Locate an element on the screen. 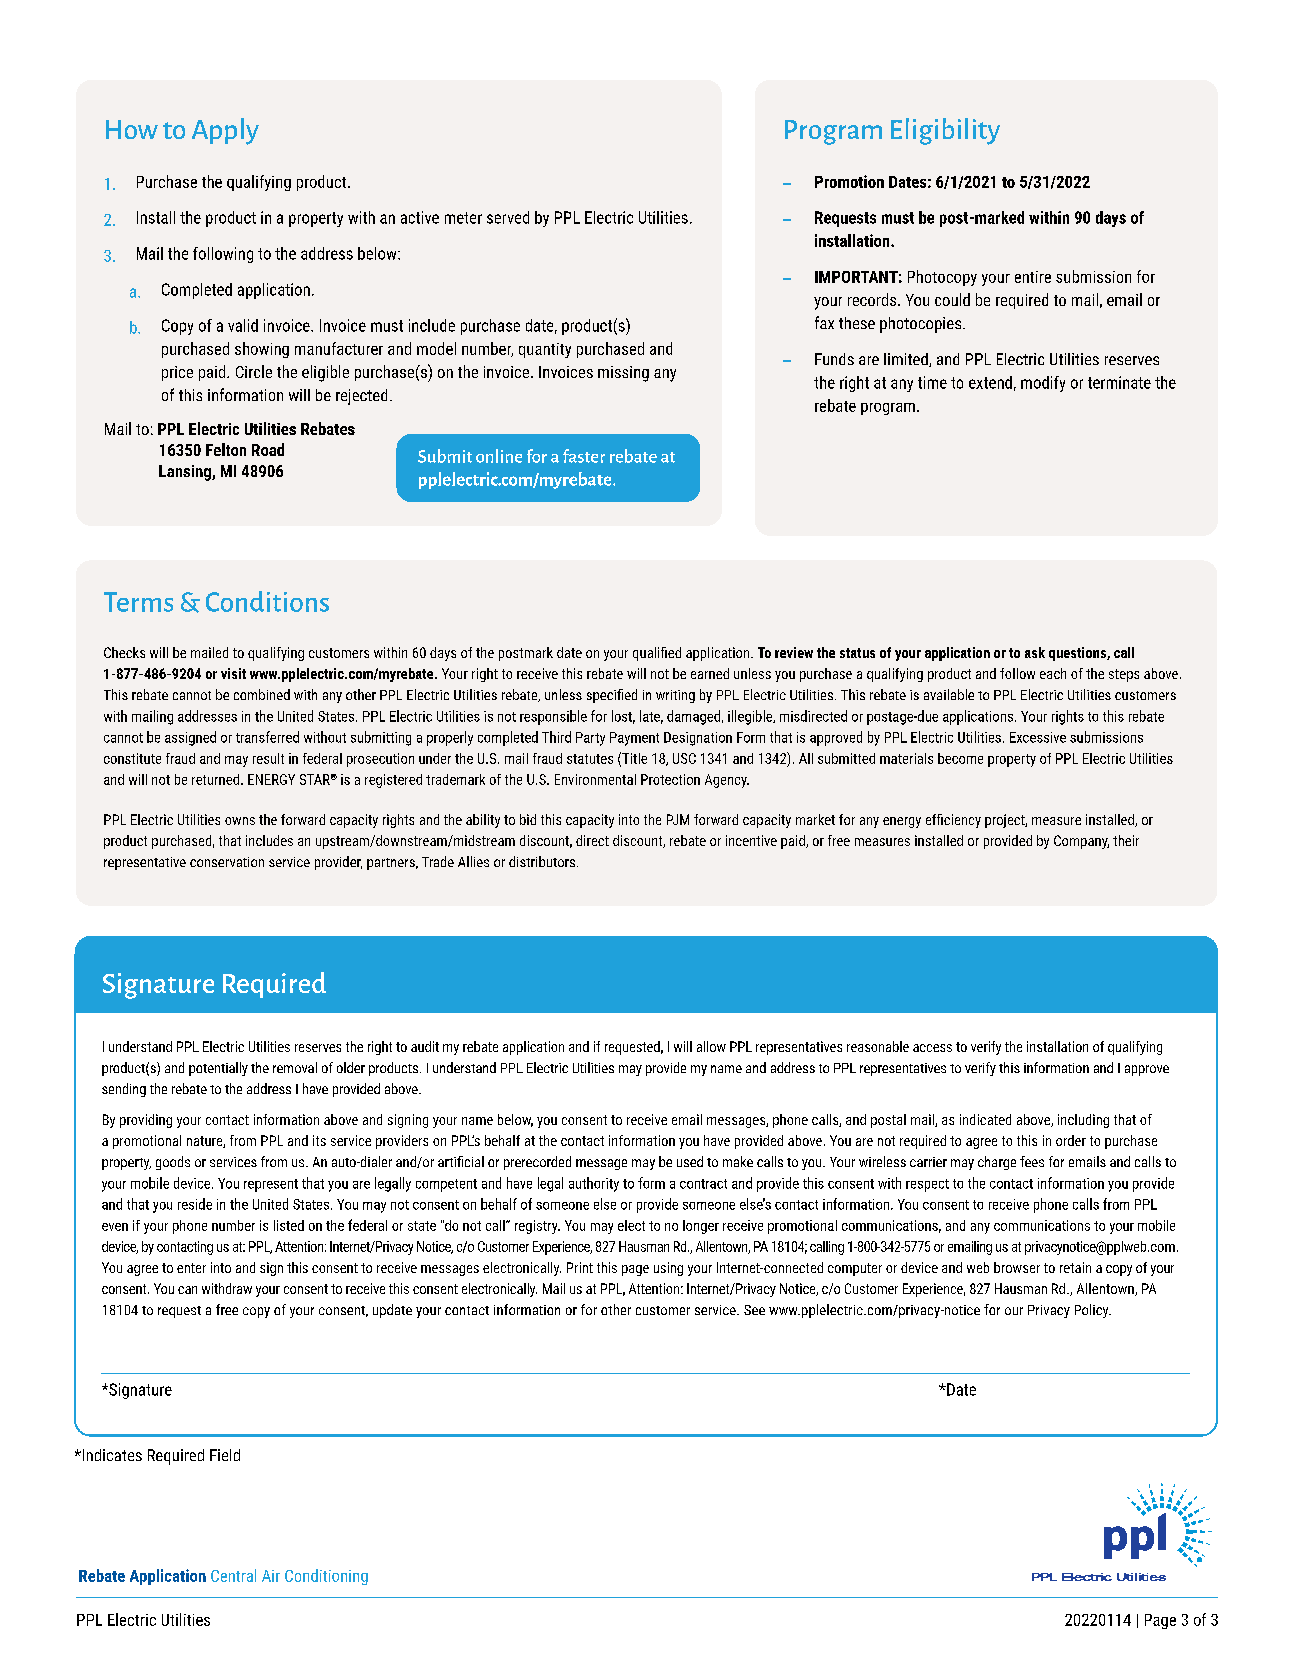  efficiency is located at coordinates (953, 821).
